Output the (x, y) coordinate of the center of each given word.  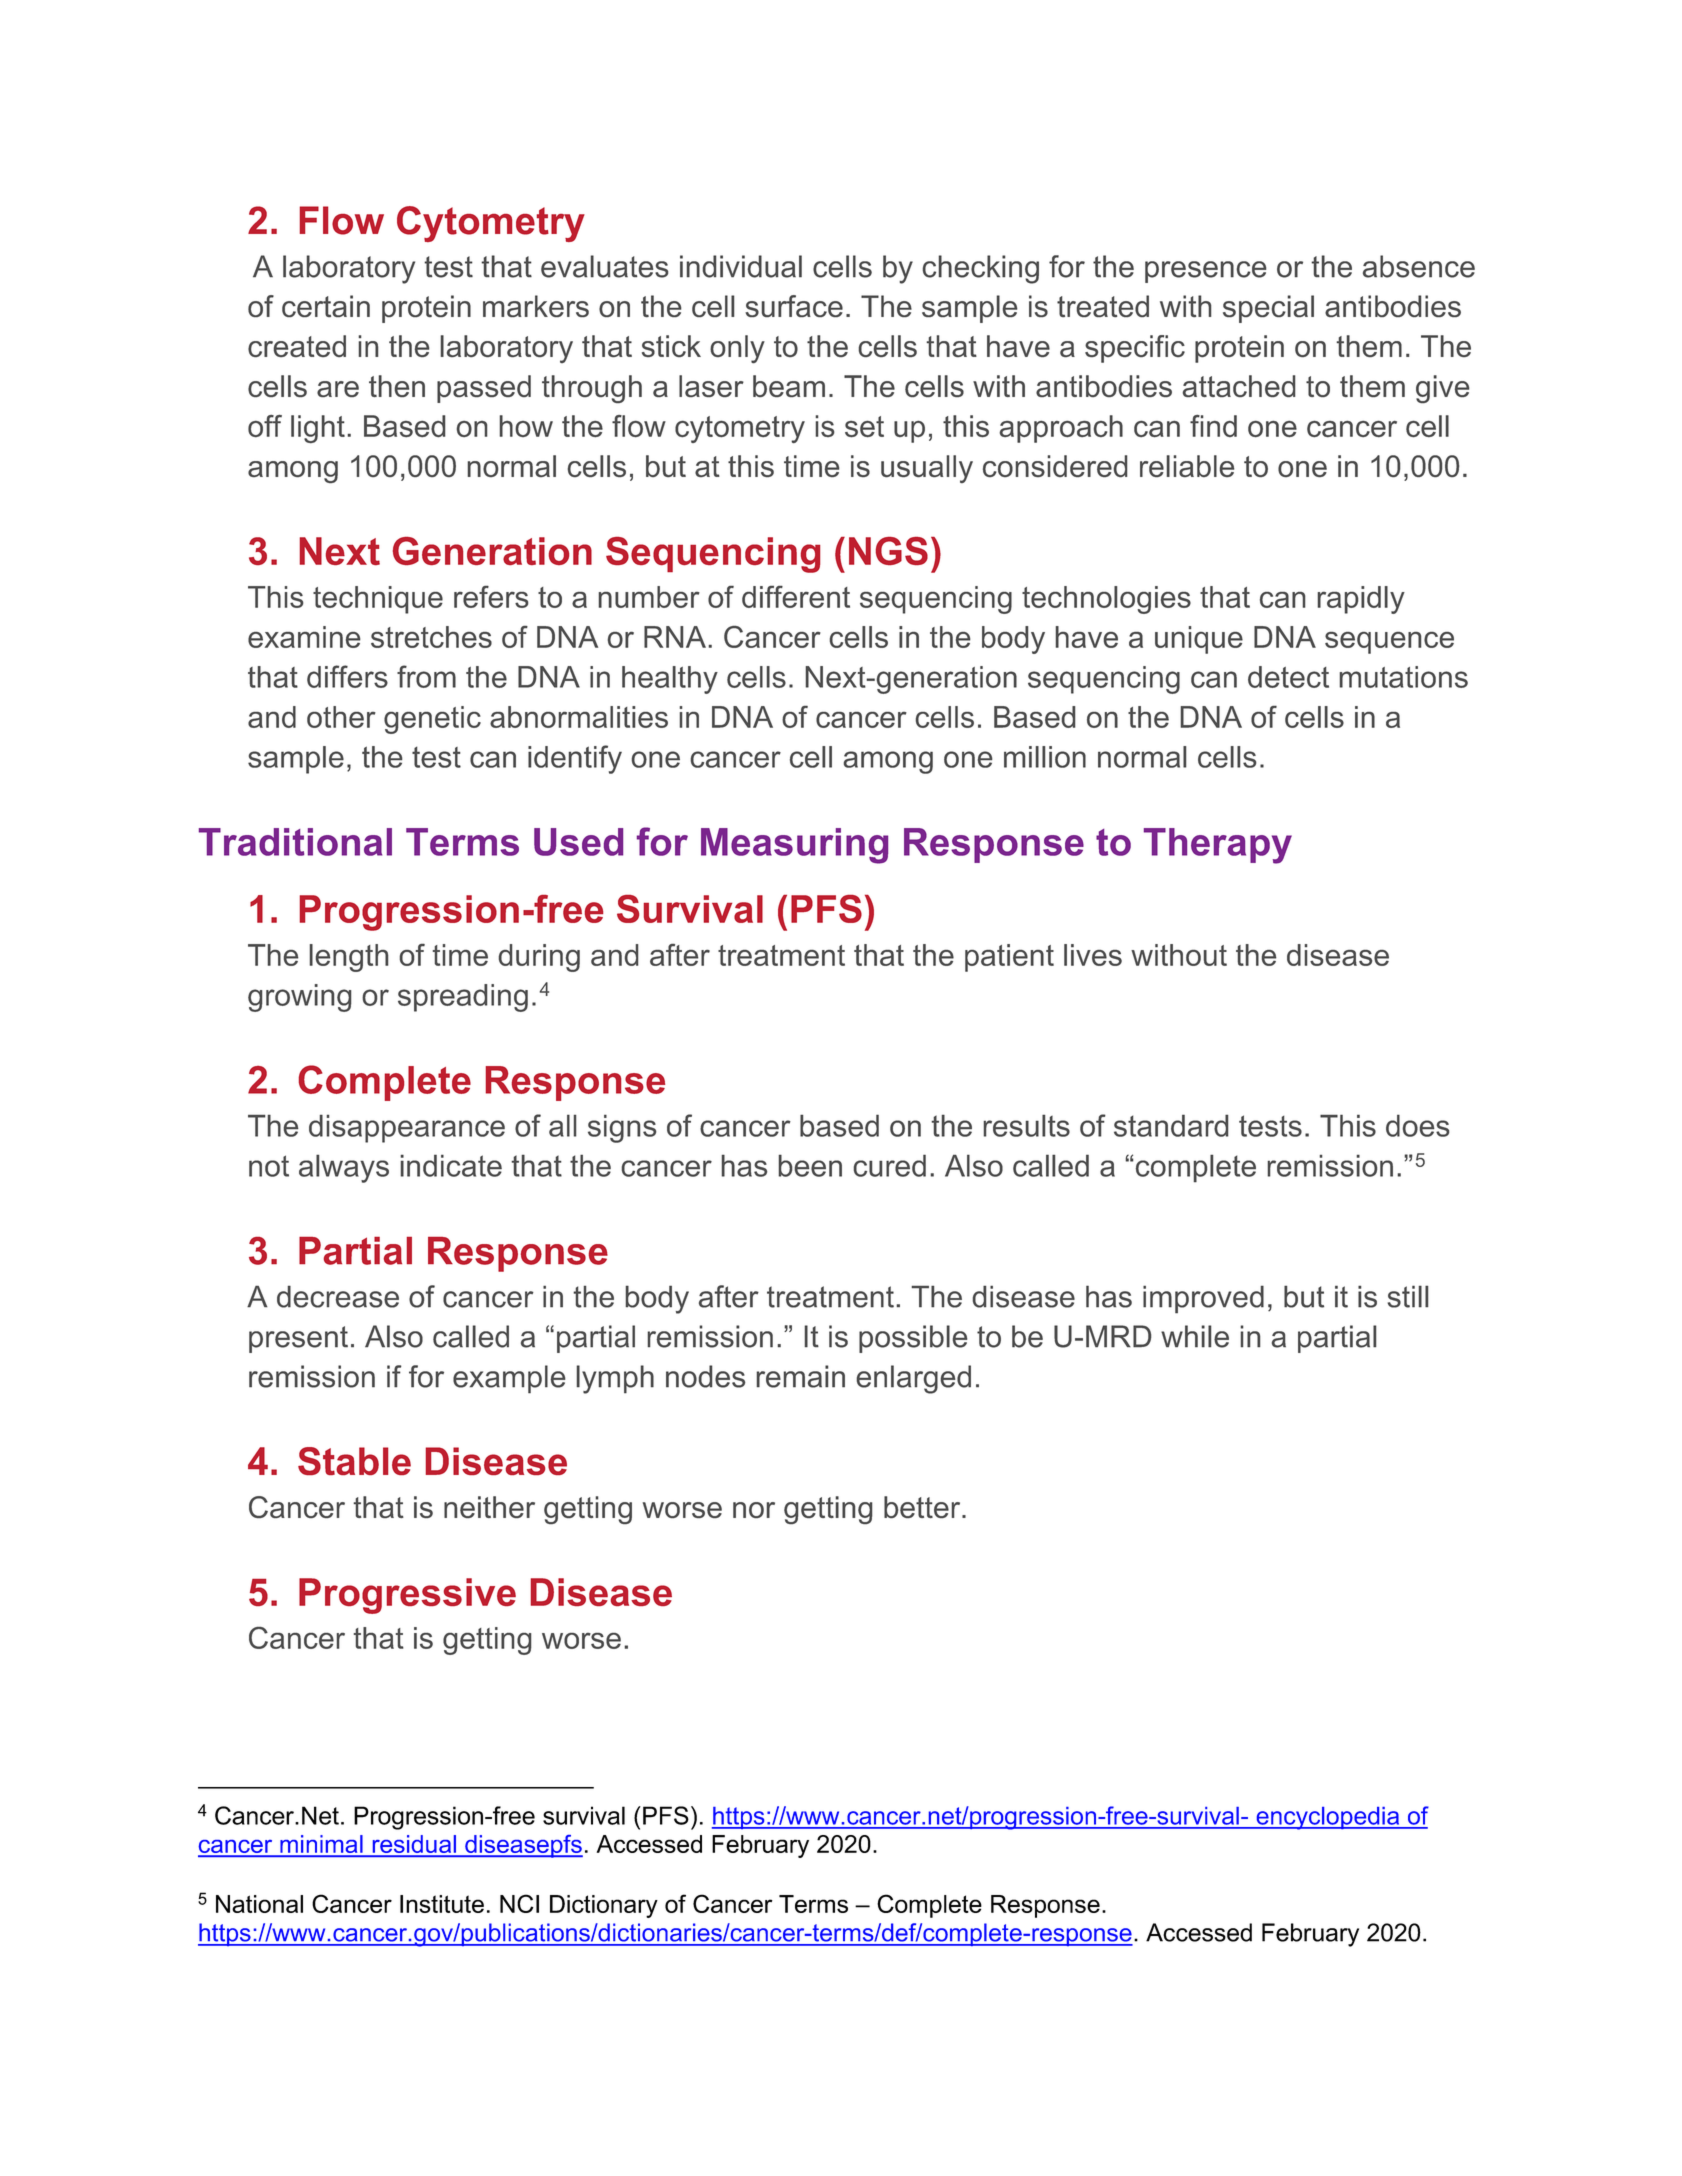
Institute (442, 1904)
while (1195, 1336)
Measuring (794, 846)
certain (326, 306)
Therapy (1218, 846)
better (923, 1507)
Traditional (295, 842)
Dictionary (604, 1906)
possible (913, 1339)
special (1268, 309)
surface (794, 306)
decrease (338, 1296)
